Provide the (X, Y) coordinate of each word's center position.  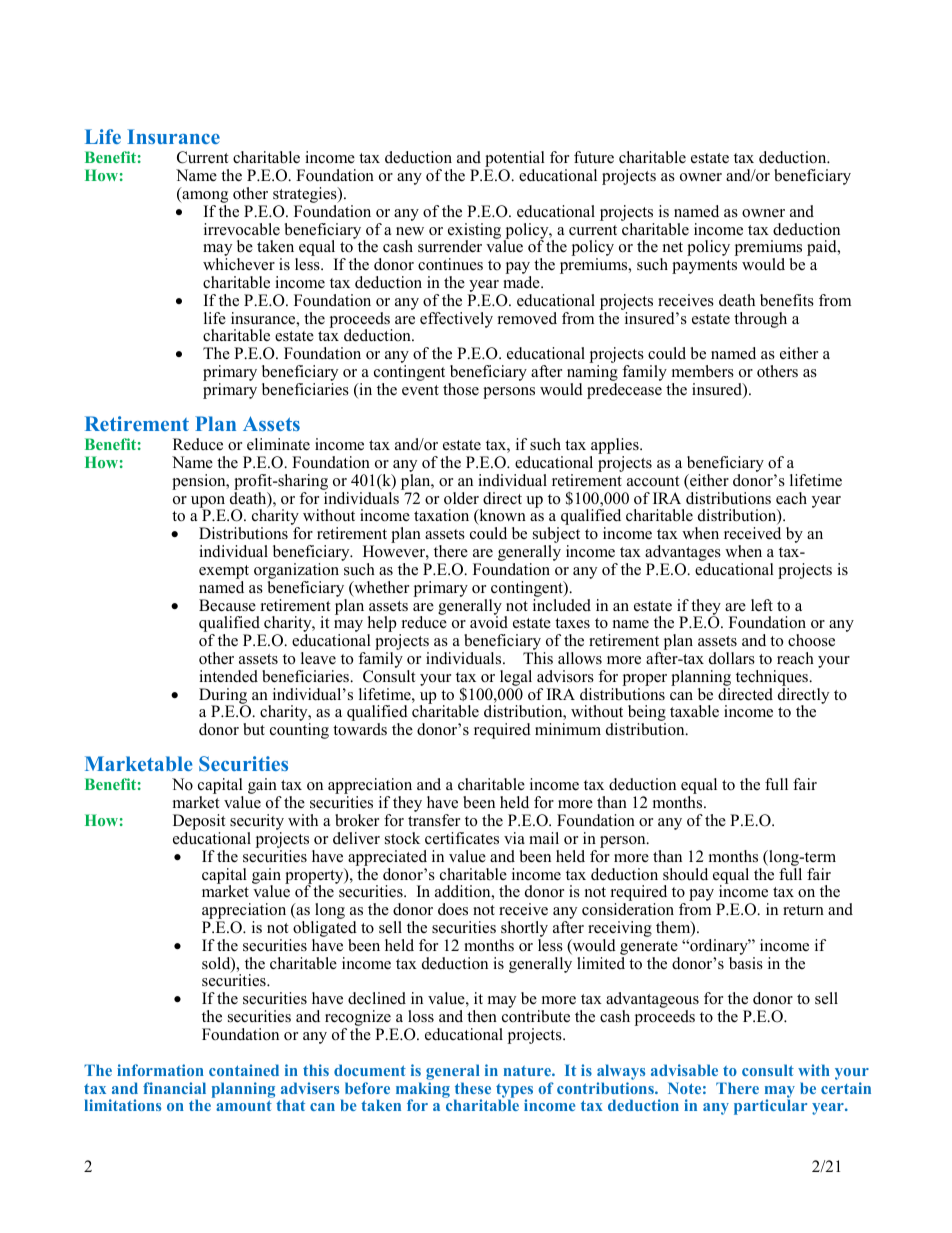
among (204, 197)
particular (770, 1107)
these (473, 1088)
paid (823, 248)
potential (514, 160)
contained (244, 1070)
